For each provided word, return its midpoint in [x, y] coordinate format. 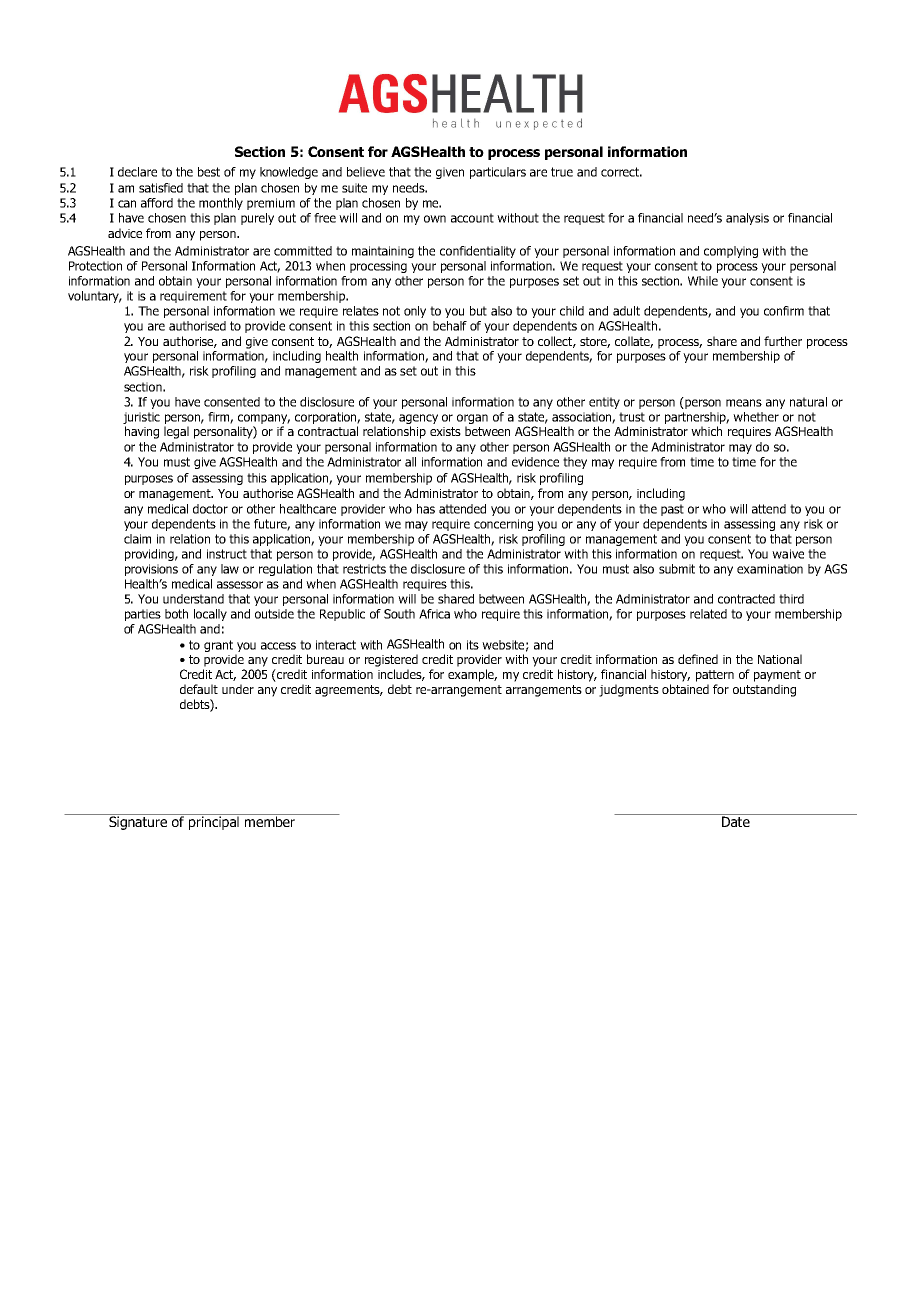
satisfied [161, 188]
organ [472, 419]
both [176, 614]
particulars [498, 173]
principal [214, 822]
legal [176, 432]
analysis [747, 219]
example [472, 675]
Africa [434, 614]
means [744, 403]
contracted [746, 599]
